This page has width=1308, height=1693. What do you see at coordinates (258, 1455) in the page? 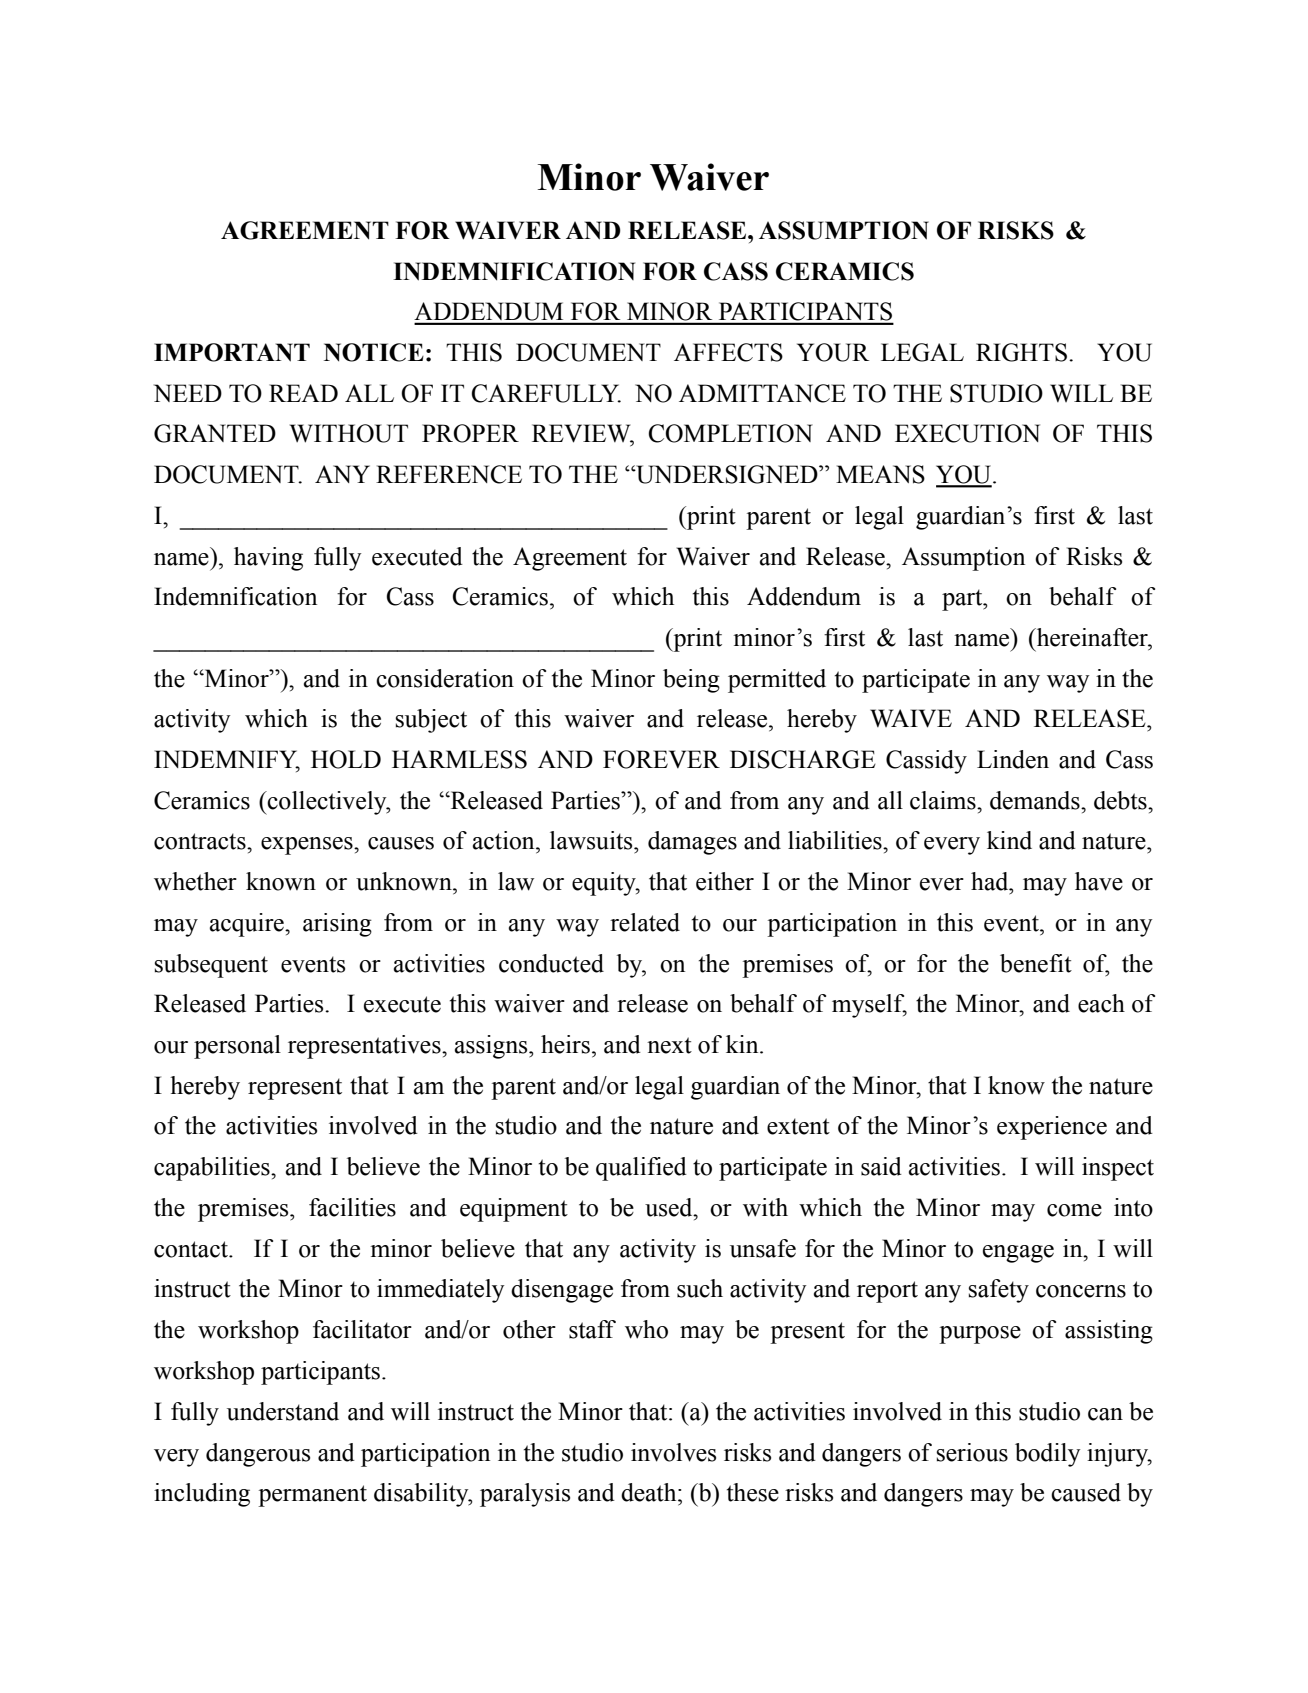
I see `dangerous` at bounding box center [258, 1455].
